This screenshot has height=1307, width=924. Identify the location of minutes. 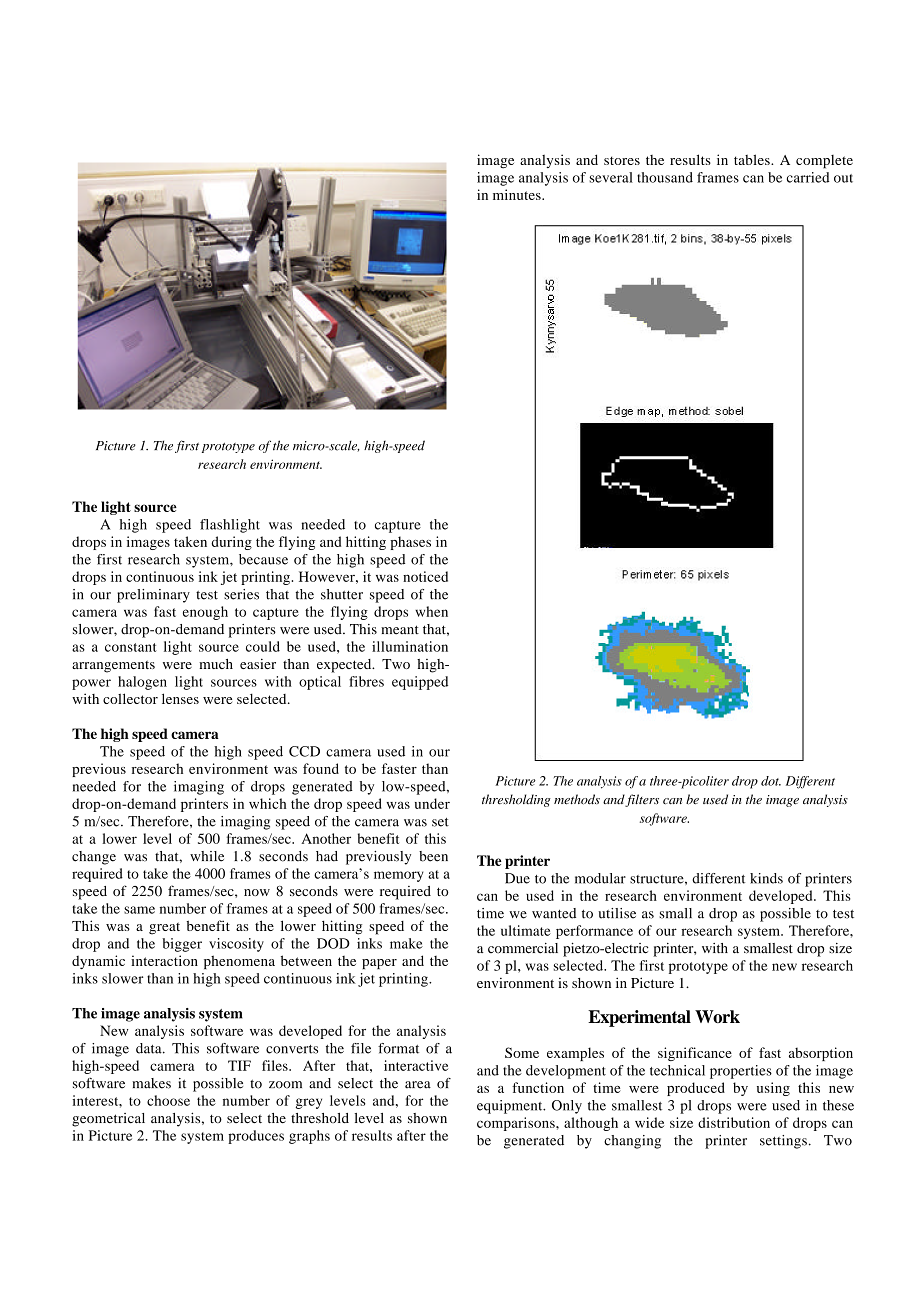
(518, 194).
